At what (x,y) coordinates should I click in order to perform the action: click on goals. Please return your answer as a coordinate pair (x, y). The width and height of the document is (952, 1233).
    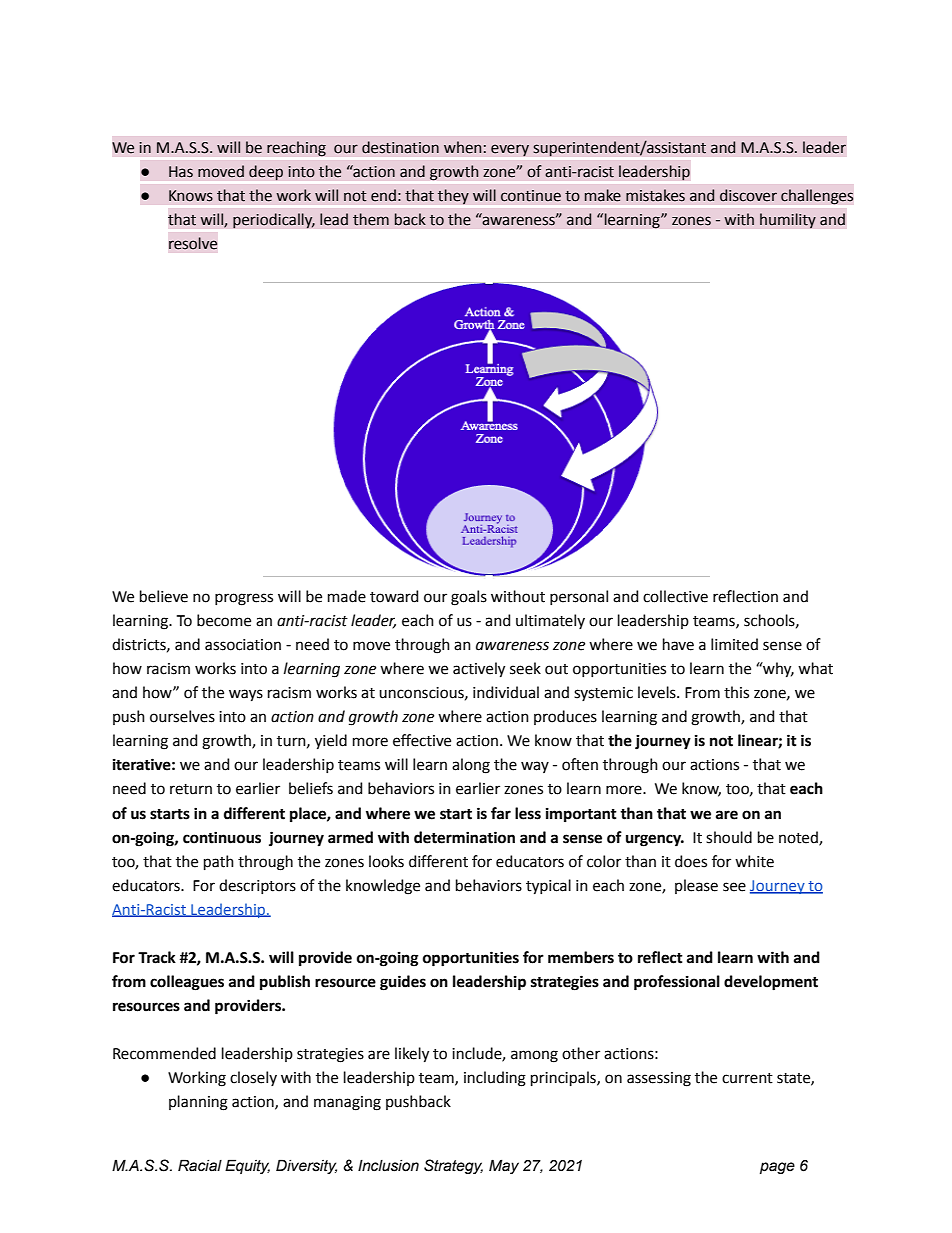
    Looking at the image, I should click on (469, 598).
